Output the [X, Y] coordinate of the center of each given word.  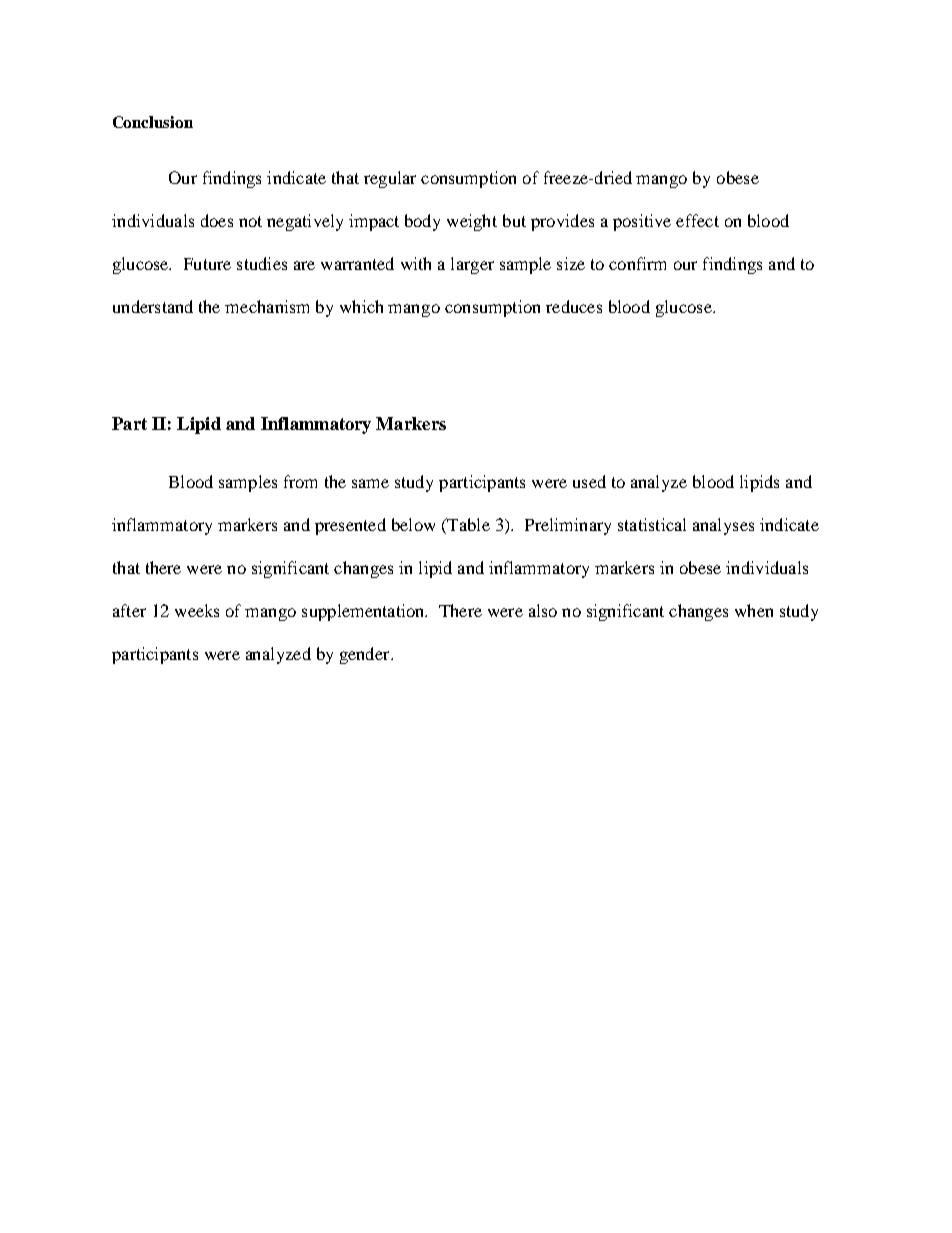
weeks [197, 610]
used [589, 481]
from [300, 481]
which [361, 306]
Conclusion [153, 122]
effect [697, 220]
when [754, 610]
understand [153, 306]
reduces [574, 306]
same [370, 483]
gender [366, 655]
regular [390, 179]
